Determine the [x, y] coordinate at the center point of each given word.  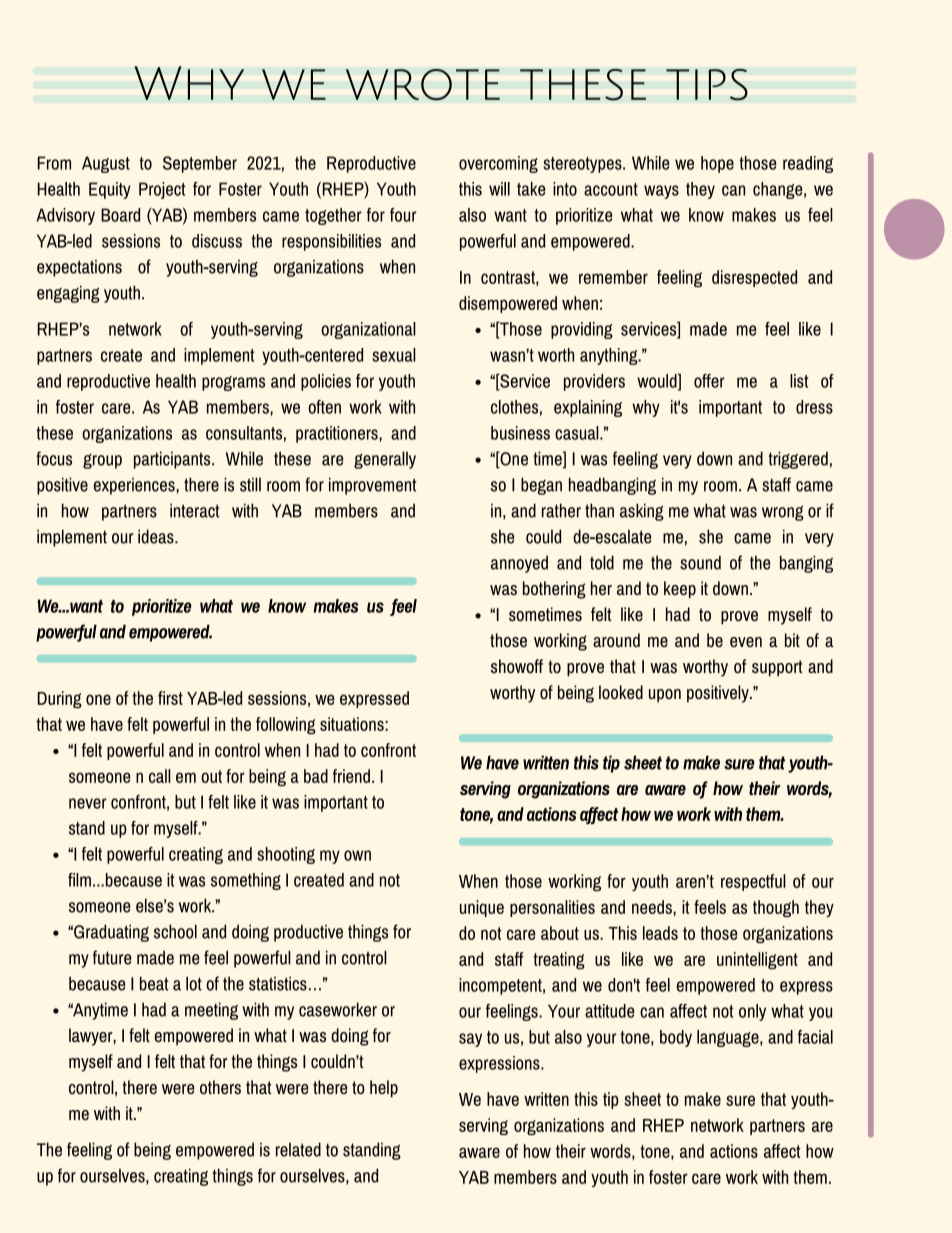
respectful [753, 882]
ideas [157, 536]
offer [709, 381]
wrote [423, 85]
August [106, 164]
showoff [517, 666]
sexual [394, 355]
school [175, 931]
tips [707, 85]
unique [482, 908]
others [220, 1087]
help [384, 1089]
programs [233, 383]
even [746, 642]
